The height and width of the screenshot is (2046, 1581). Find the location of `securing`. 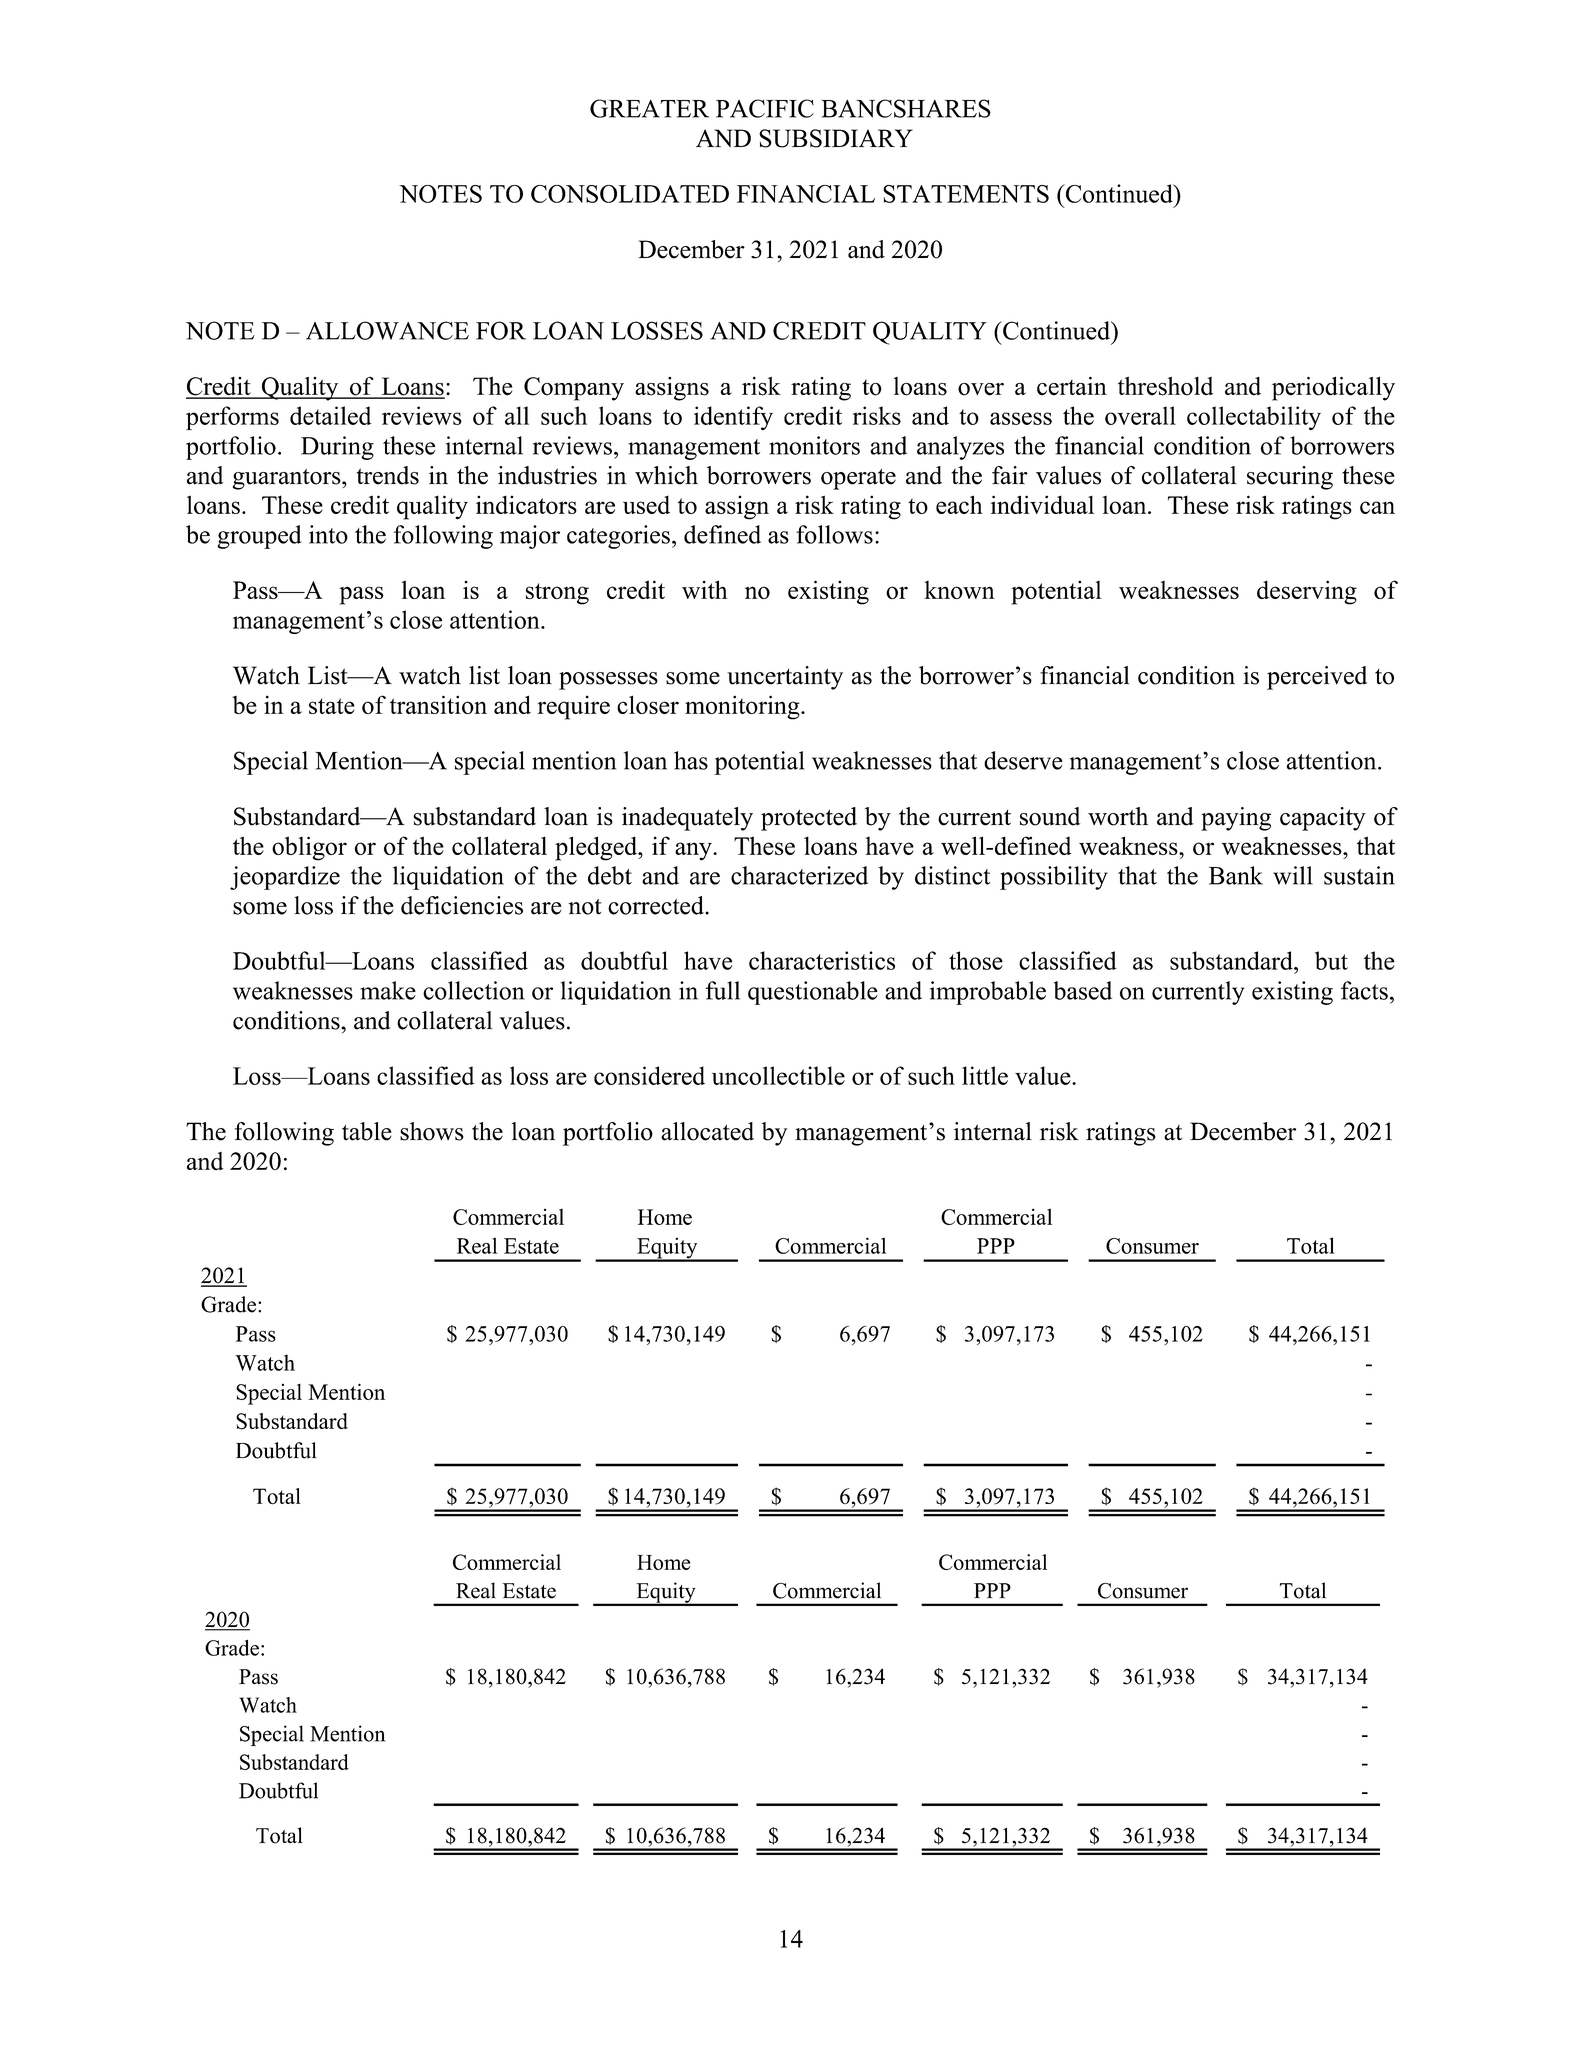

securing is located at coordinates (1290, 478).
